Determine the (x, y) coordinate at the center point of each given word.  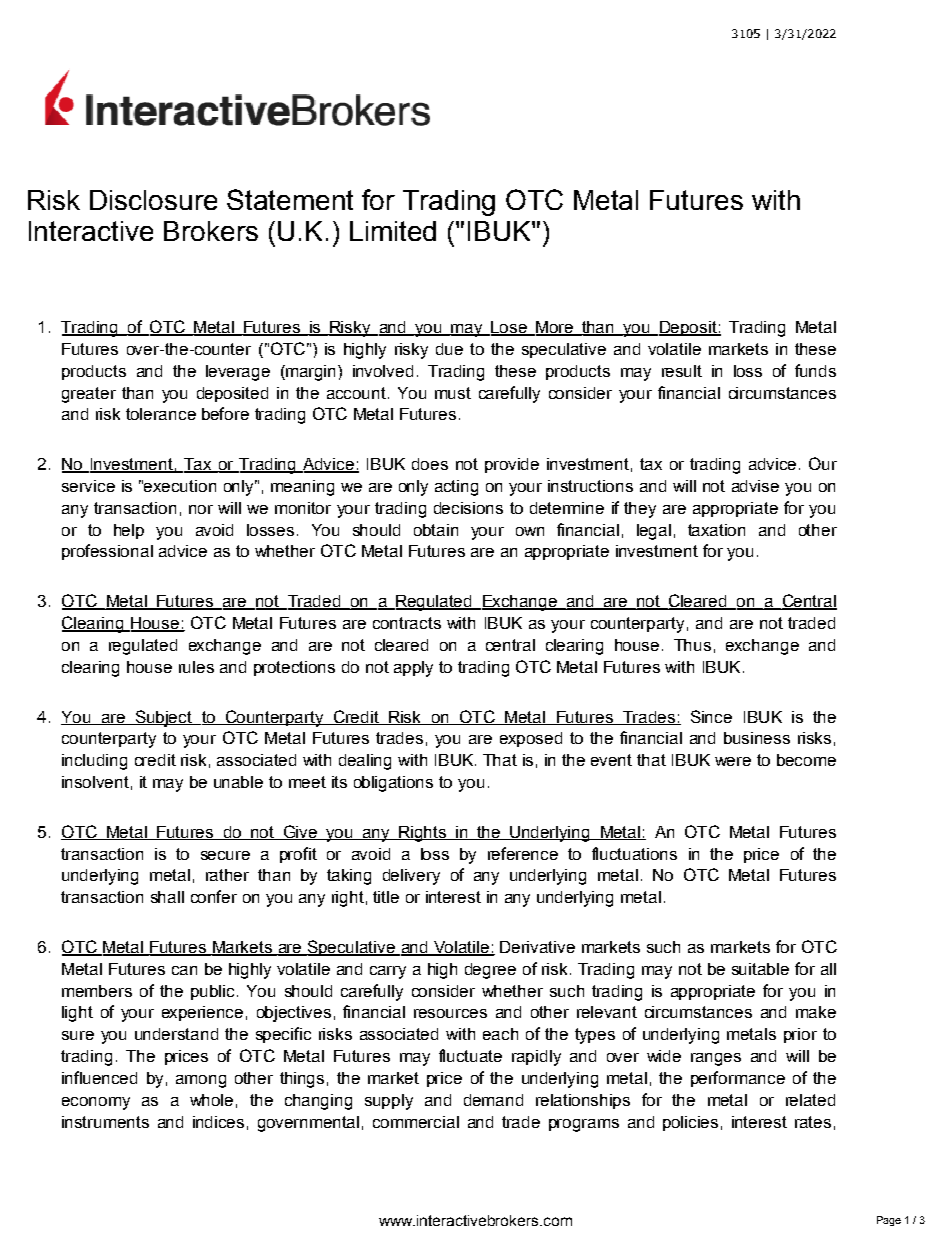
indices (218, 1122)
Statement (290, 199)
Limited (393, 231)
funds (815, 370)
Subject (164, 718)
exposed (531, 739)
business (757, 738)
